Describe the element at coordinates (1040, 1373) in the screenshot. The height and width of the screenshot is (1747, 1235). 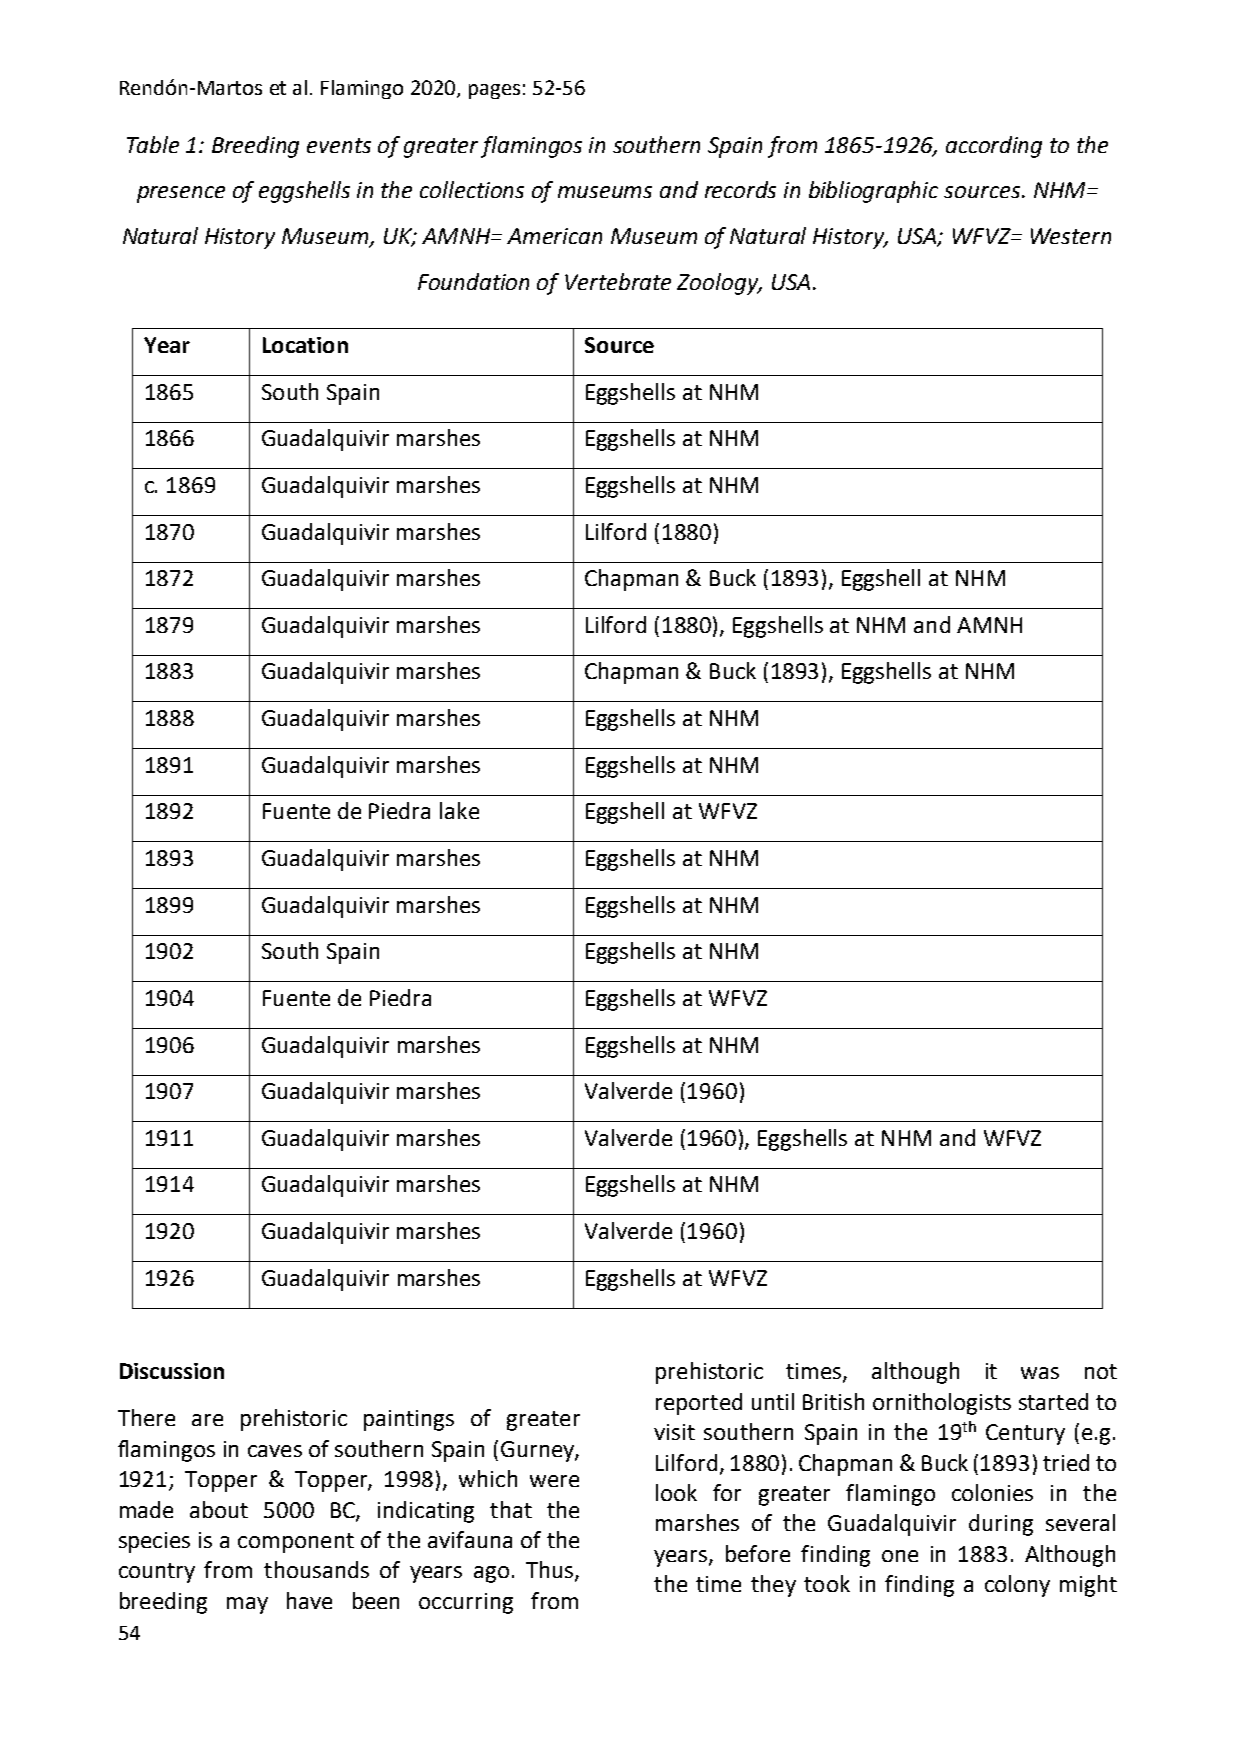
I see `was` at that location.
